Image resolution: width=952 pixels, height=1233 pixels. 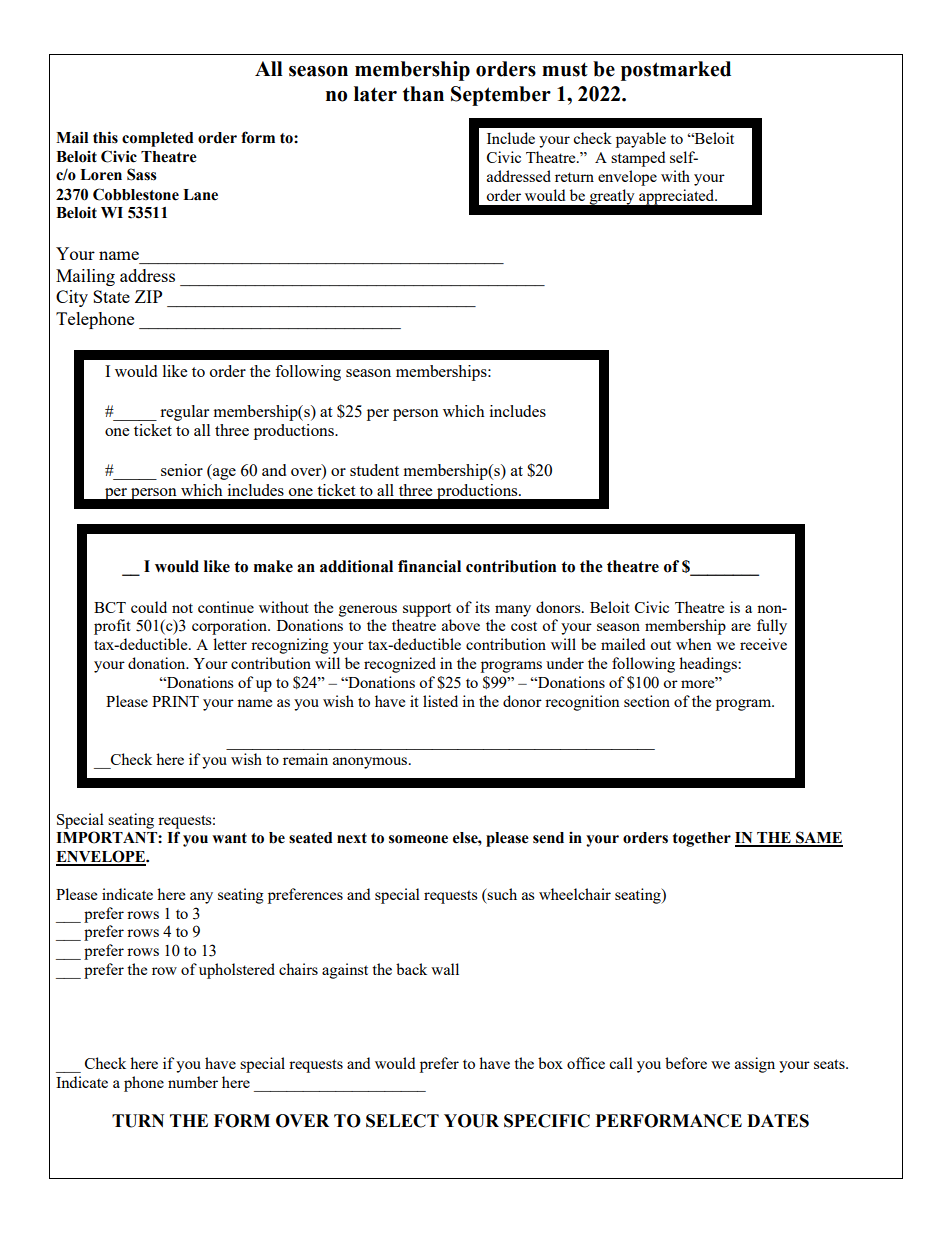 What do you see at coordinates (755, 1065) in the document?
I see `assign` at bounding box center [755, 1065].
